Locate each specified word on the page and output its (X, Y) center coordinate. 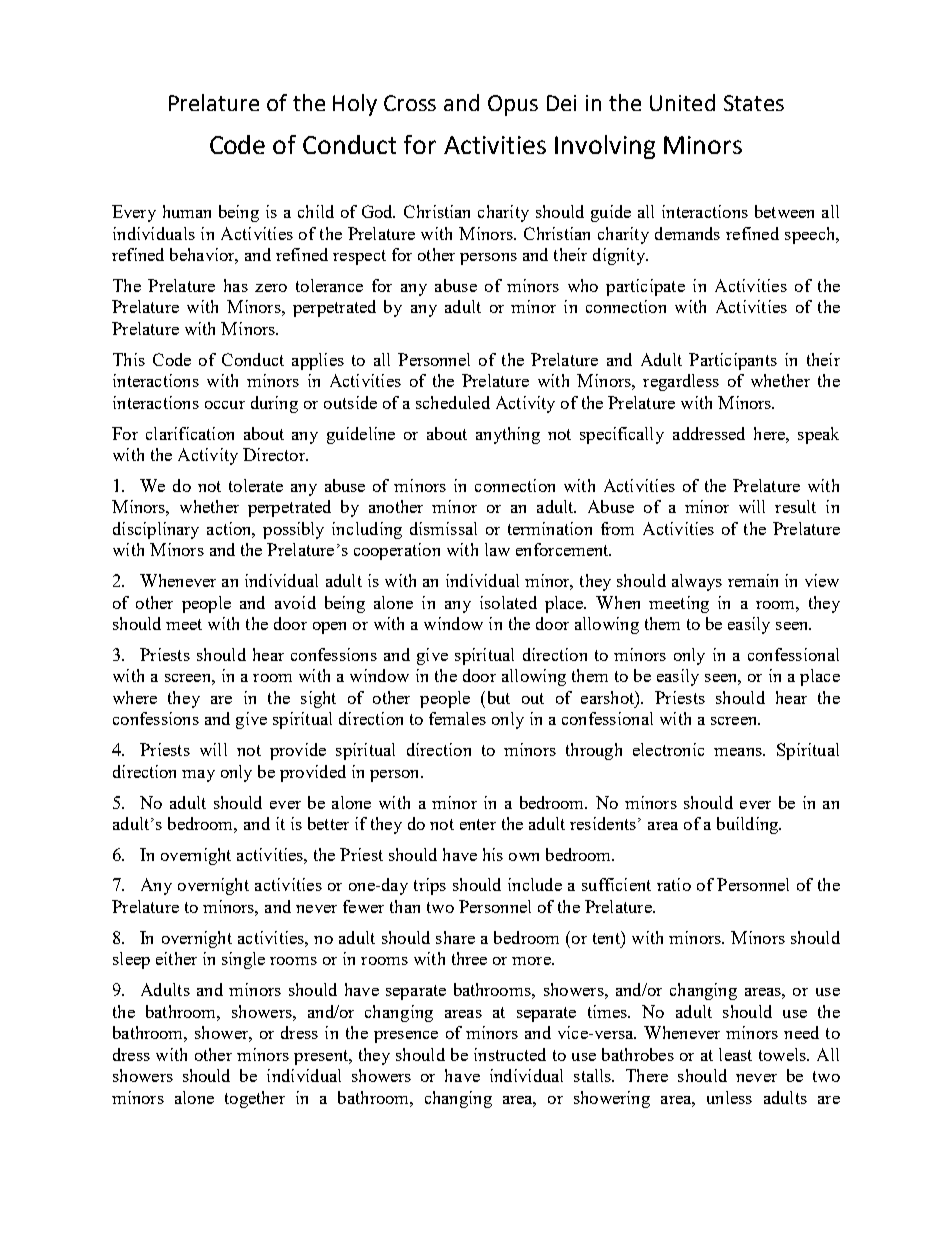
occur (225, 405)
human (187, 211)
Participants (733, 361)
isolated (508, 602)
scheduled (453, 402)
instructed (510, 1054)
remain (753, 580)
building (749, 825)
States (754, 103)
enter (478, 824)
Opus (513, 105)
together (255, 1099)
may (198, 776)
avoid (295, 602)
